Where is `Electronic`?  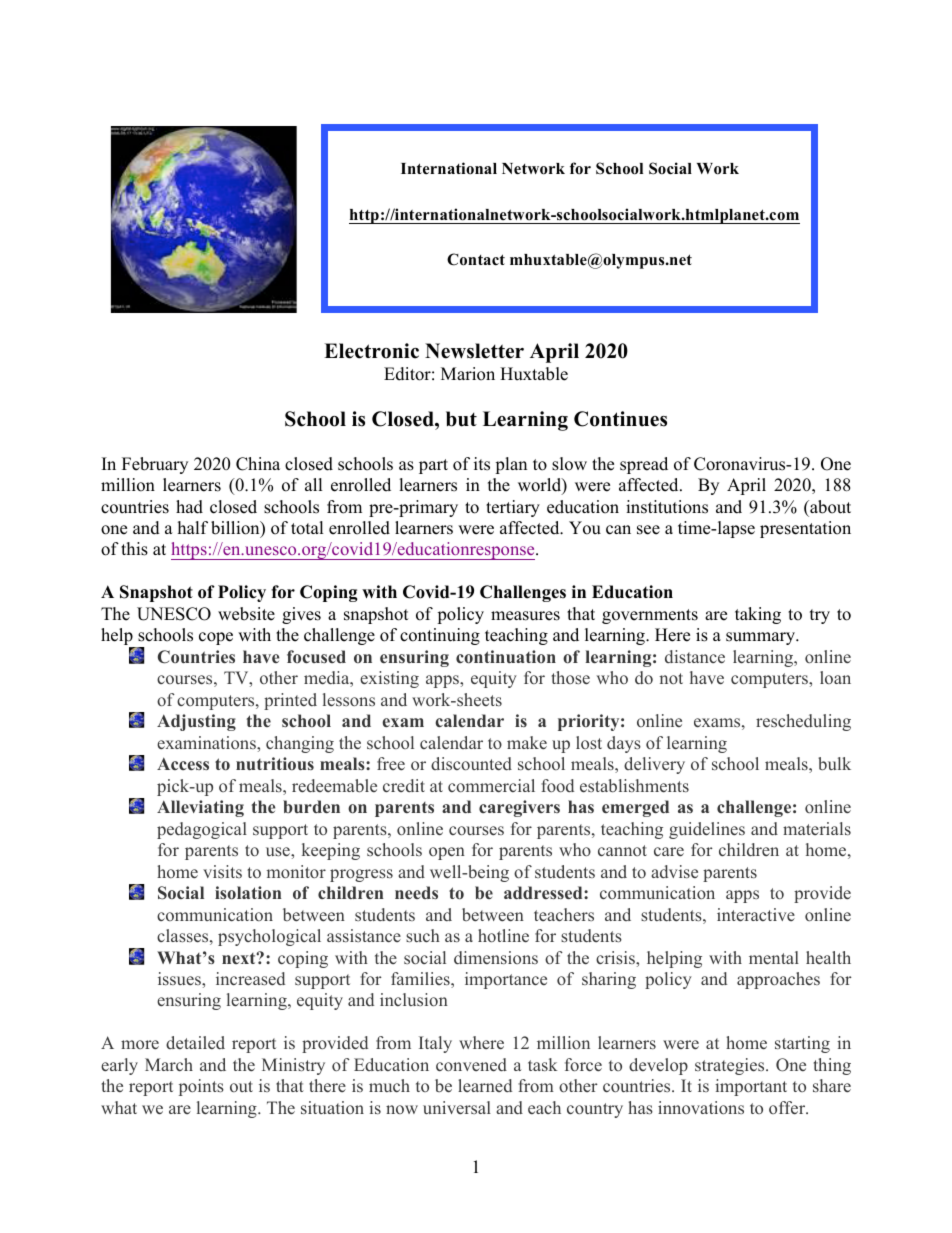 Electronic is located at coordinates (371, 351).
